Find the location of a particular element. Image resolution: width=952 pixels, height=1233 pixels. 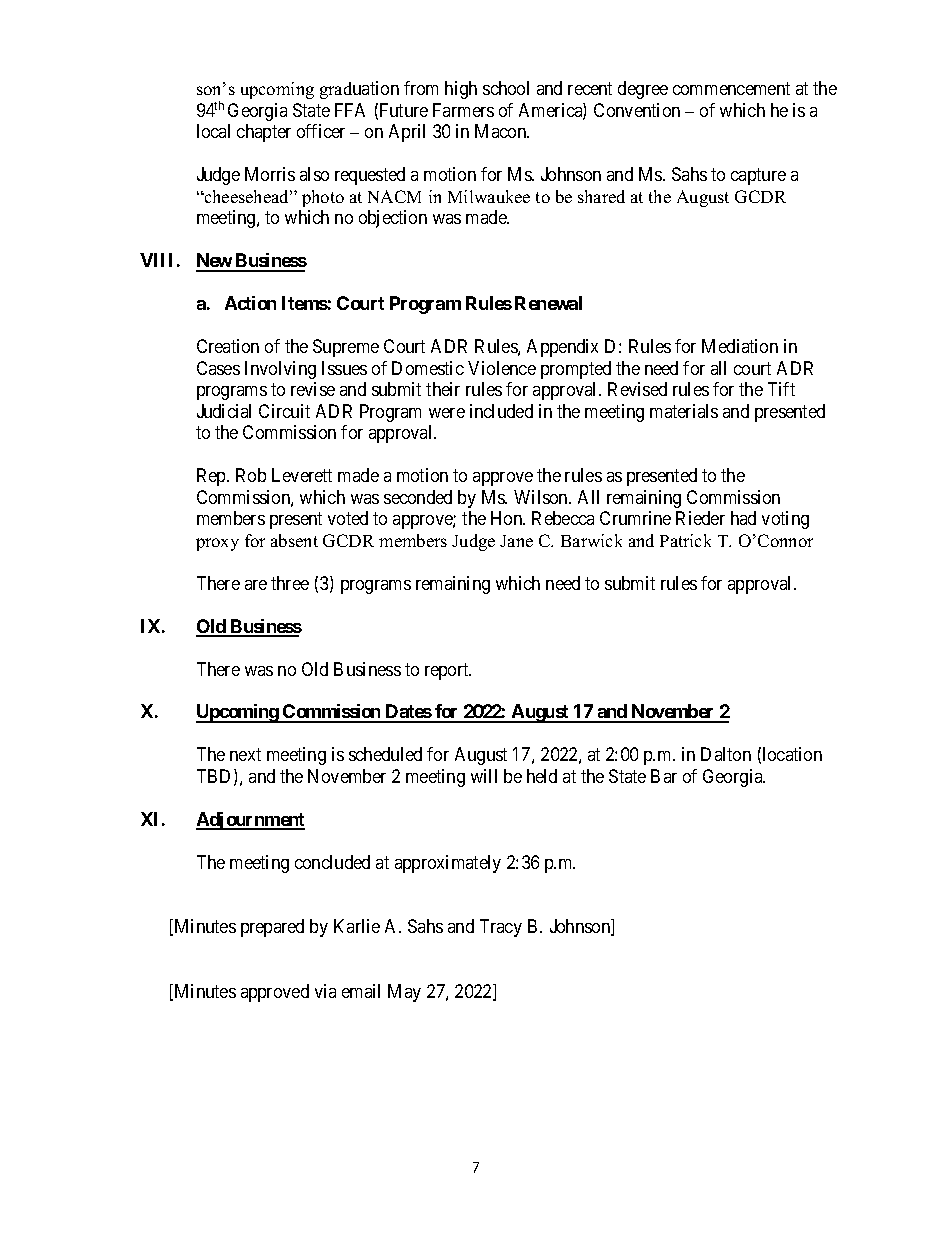

Dalton is located at coordinates (726, 754).
